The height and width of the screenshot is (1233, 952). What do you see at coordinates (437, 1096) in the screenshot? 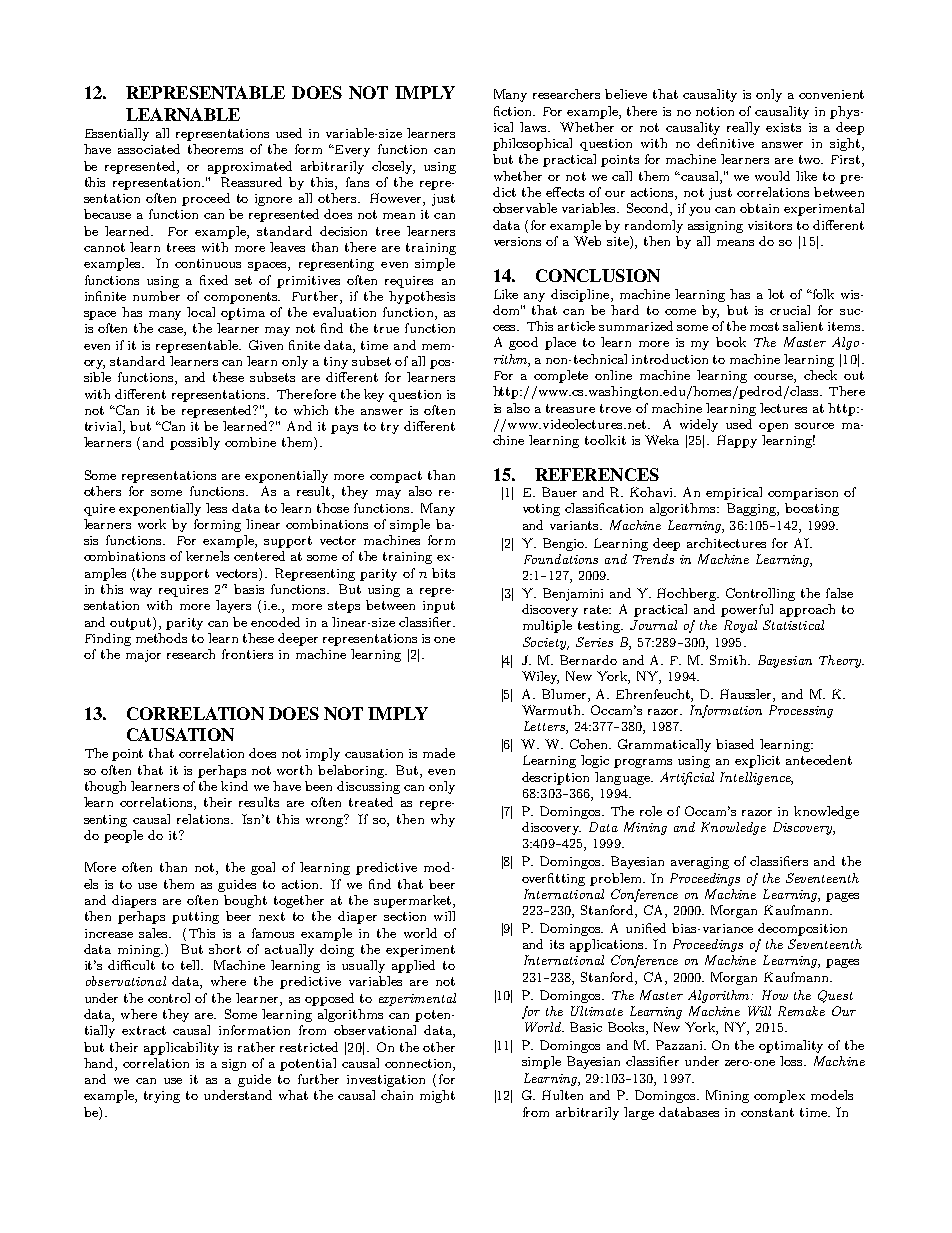
I see `might` at bounding box center [437, 1096].
